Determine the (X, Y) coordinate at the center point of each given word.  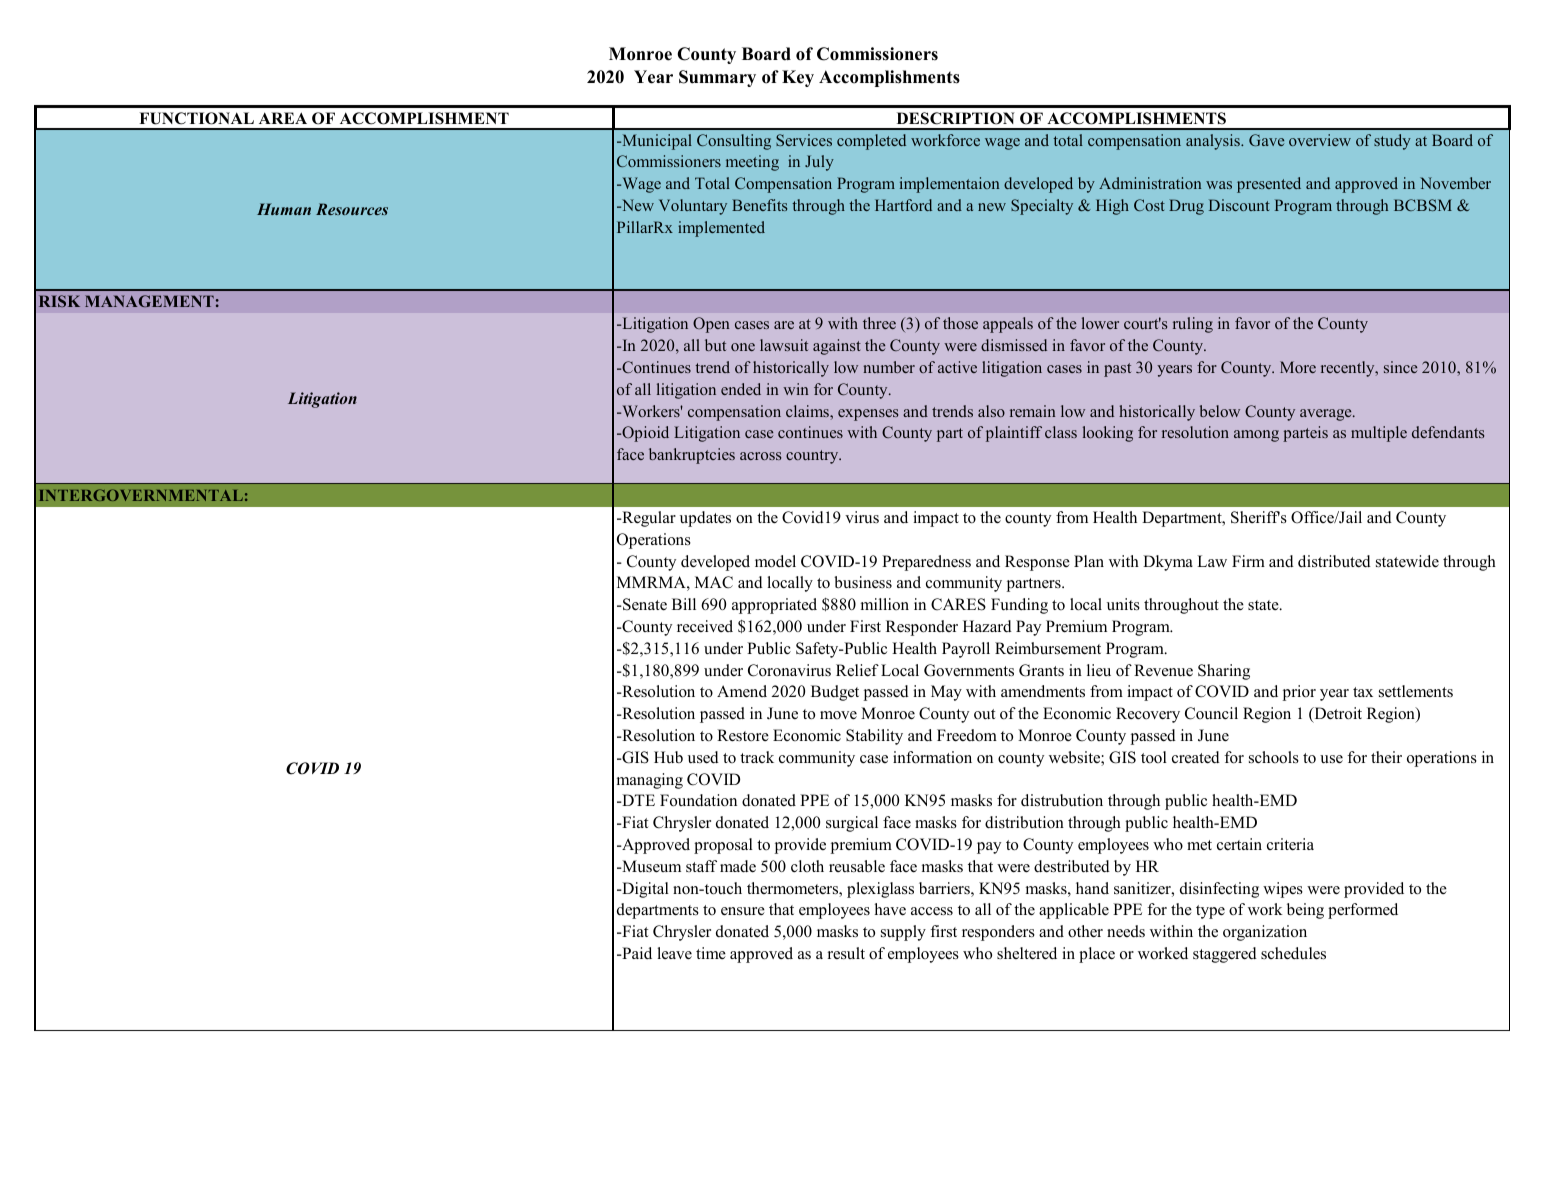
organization (1265, 933)
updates (705, 519)
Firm (1248, 561)
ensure (743, 911)
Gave (1266, 140)
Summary (717, 78)
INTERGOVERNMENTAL (141, 495)
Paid (636, 953)
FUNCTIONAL (196, 118)
